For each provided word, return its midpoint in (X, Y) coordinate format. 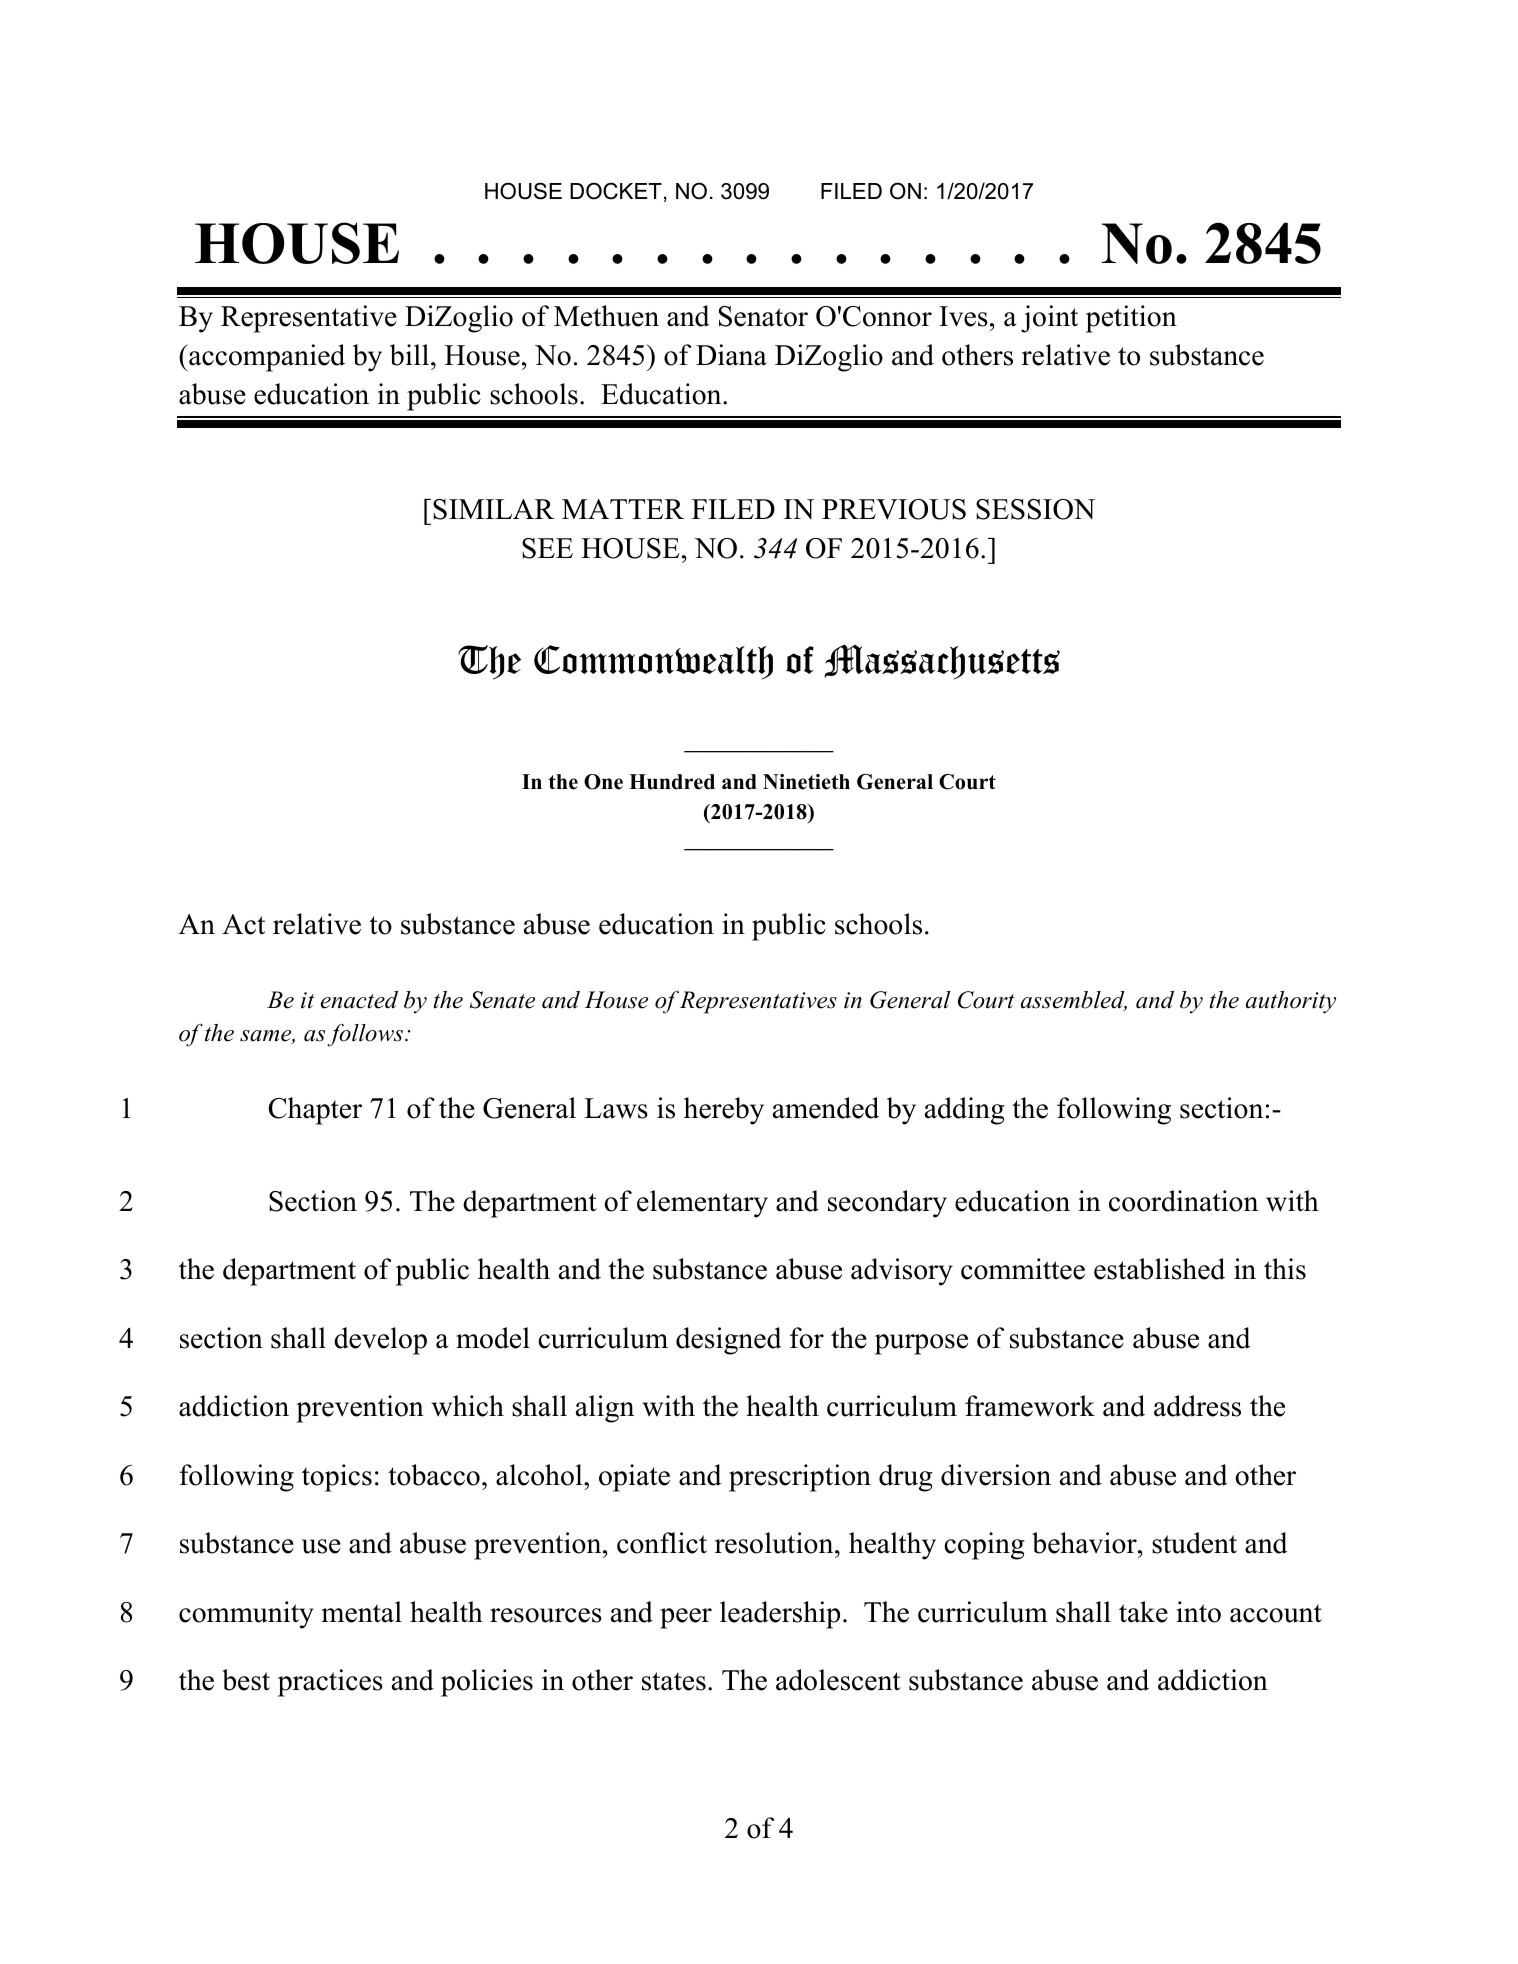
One (603, 782)
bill (409, 355)
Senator (763, 316)
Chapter (315, 1111)
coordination (1183, 1201)
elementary (702, 1204)
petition (1131, 319)
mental (362, 1612)
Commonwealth (653, 662)
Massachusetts (942, 662)
